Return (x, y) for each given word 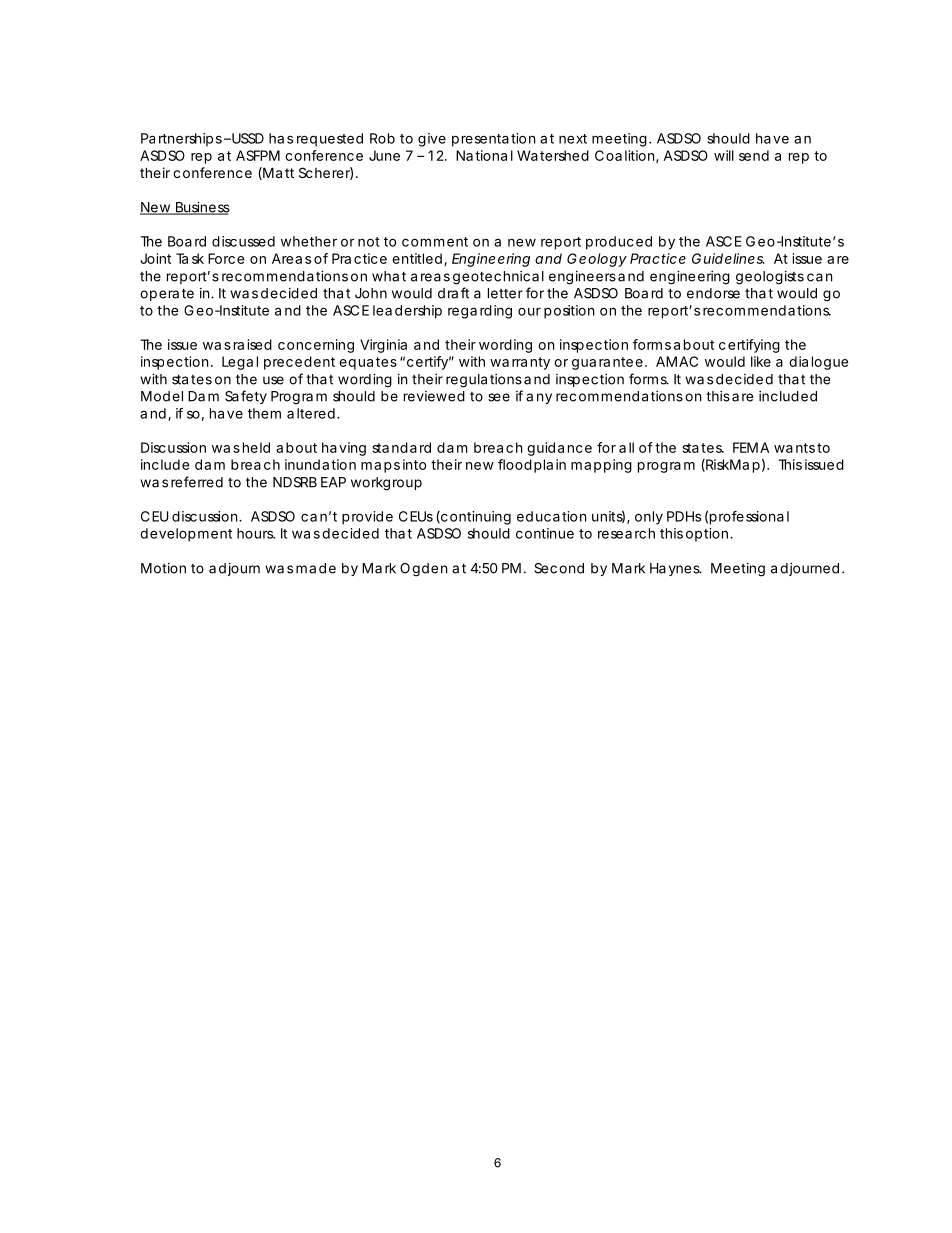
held (256, 447)
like (761, 361)
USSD (247, 138)
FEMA (751, 447)
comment (435, 242)
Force (226, 258)
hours (256, 533)
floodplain (532, 466)
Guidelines (728, 258)
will (724, 155)
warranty (520, 363)
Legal (240, 363)
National (484, 155)
